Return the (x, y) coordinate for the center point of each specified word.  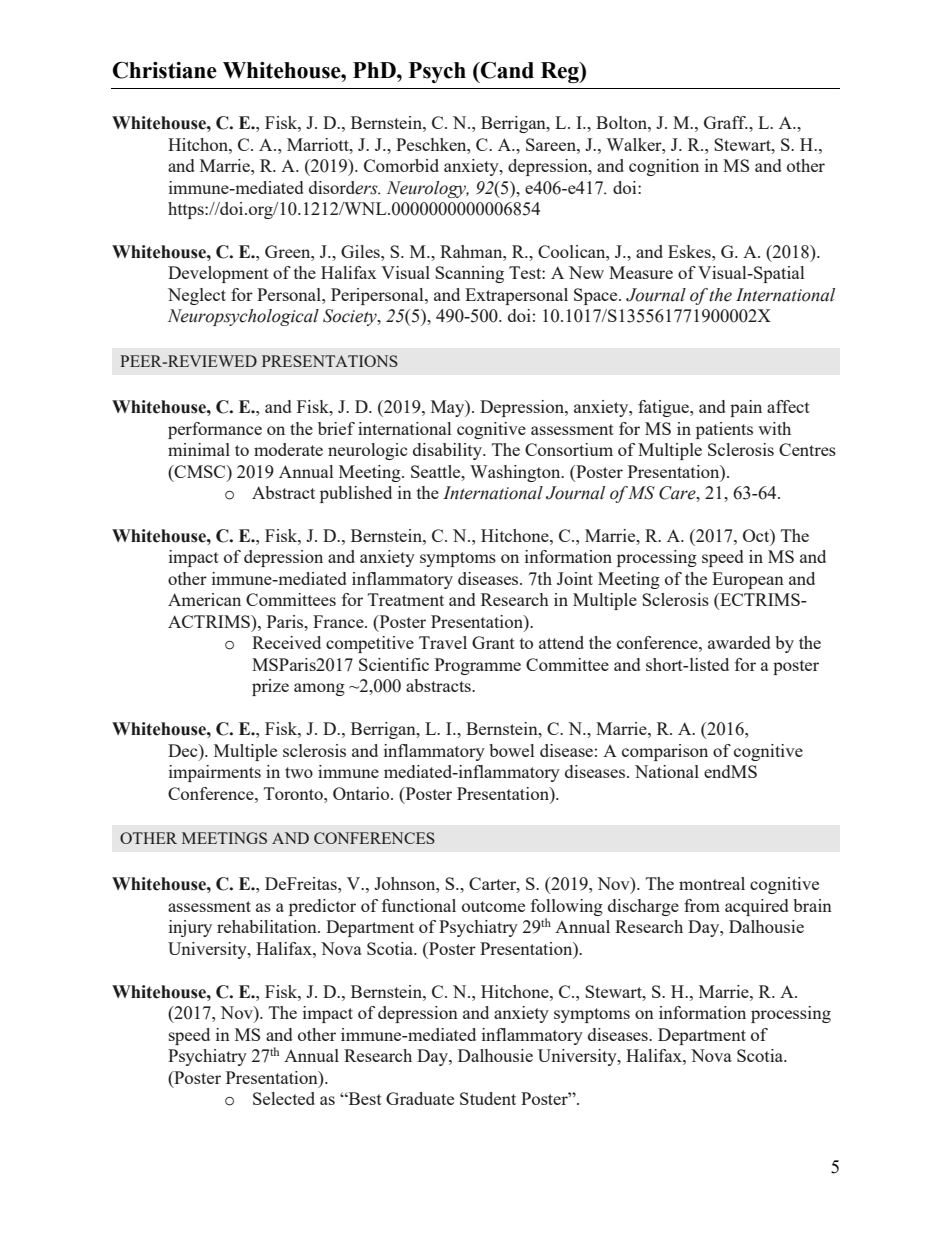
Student (488, 1098)
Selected (284, 1098)
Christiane (165, 70)
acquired (756, 907)
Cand (506, 70)
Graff (726, 122)
